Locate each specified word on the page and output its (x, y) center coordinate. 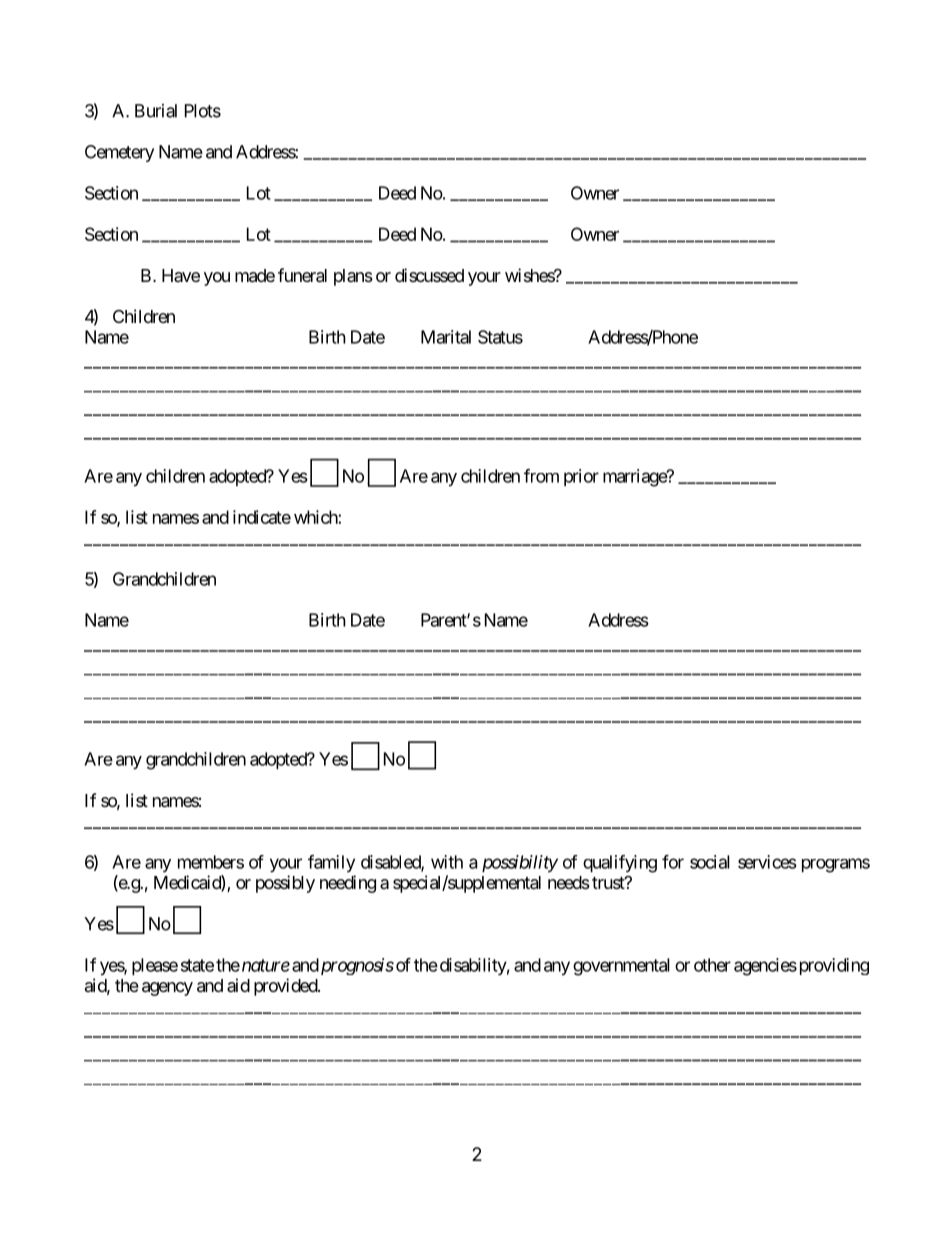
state (197, 965)
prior (581, 477)
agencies (765, 967)
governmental (621, 967)
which (316, 517)
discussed (429, 275)
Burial (156, 111)
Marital (446, 337)
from (541, 476)
